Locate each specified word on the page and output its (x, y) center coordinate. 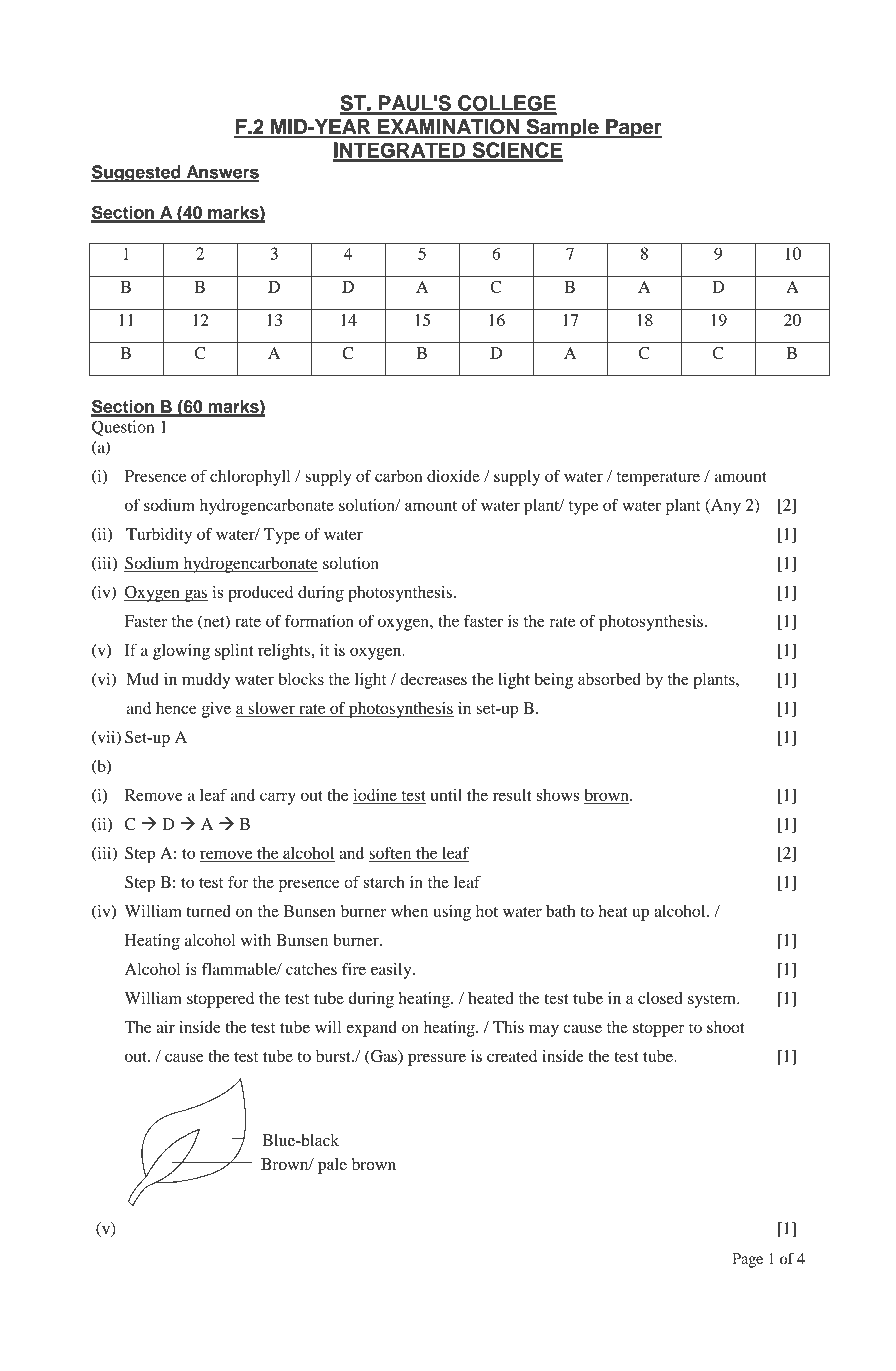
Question (123, 428)
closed (660, 998)
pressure (437, 1059)
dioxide (453, 476)
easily (392, 971)
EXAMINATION (448, 128)
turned (209, 911)
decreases (433, 679)
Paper (633, 129)
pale (332, 1166)
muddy (206, 681)
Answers (222, 173)
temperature (658, 479)
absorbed (609, 679)
